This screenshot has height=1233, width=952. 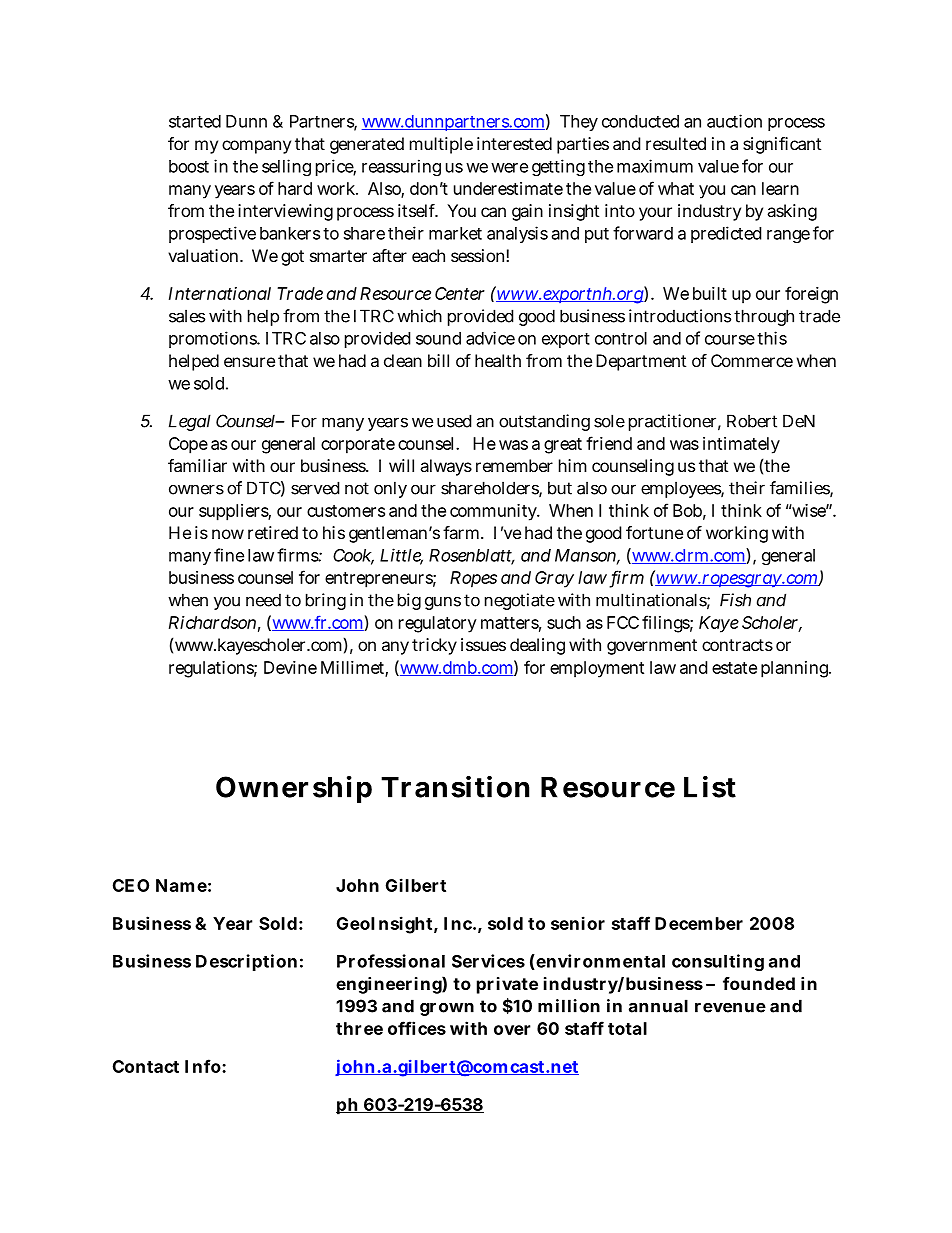 I want to click on issues, so click(x=483, y=644).
